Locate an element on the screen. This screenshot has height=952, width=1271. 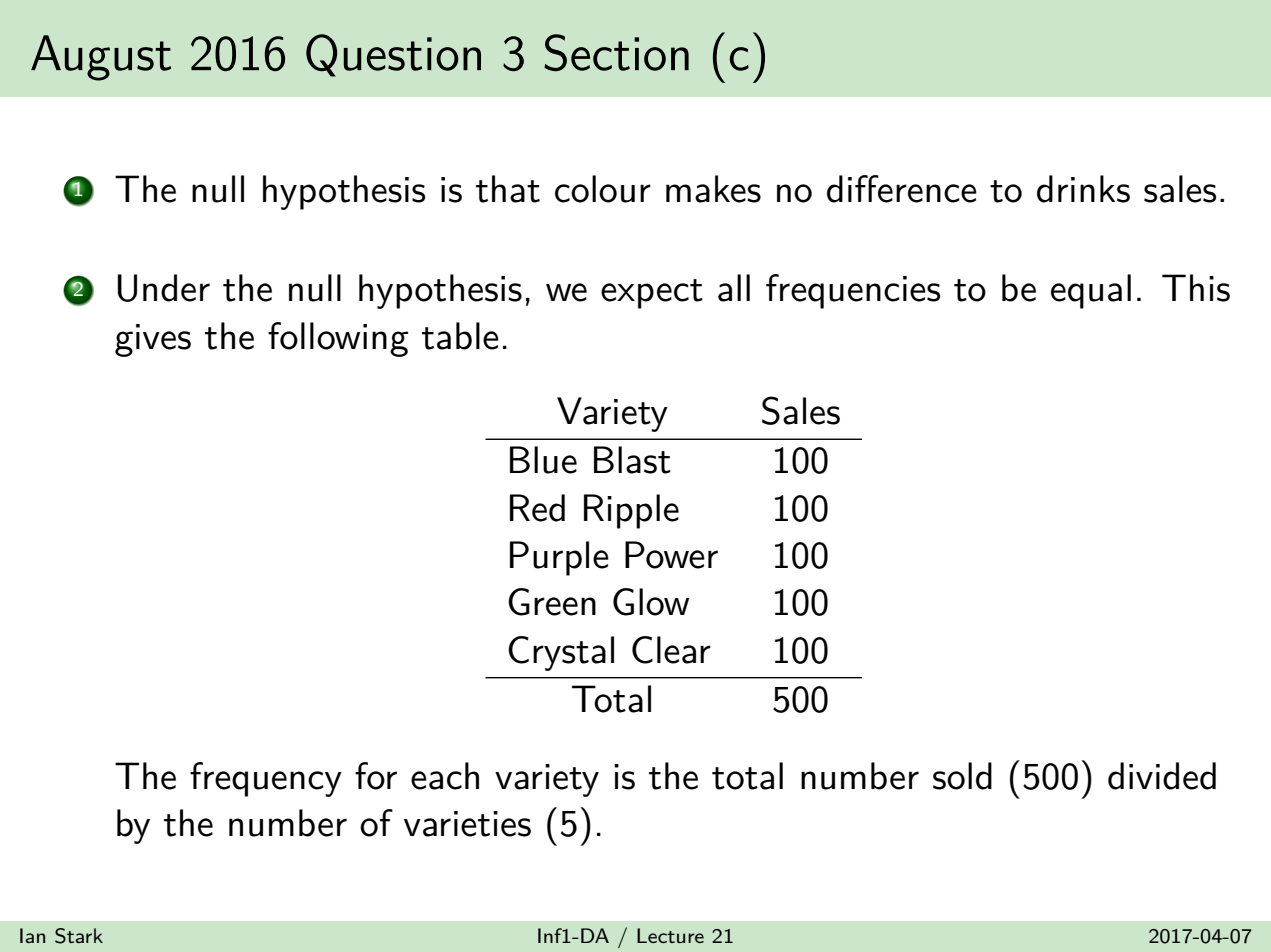
gives is located at coordinates (153, 340).
